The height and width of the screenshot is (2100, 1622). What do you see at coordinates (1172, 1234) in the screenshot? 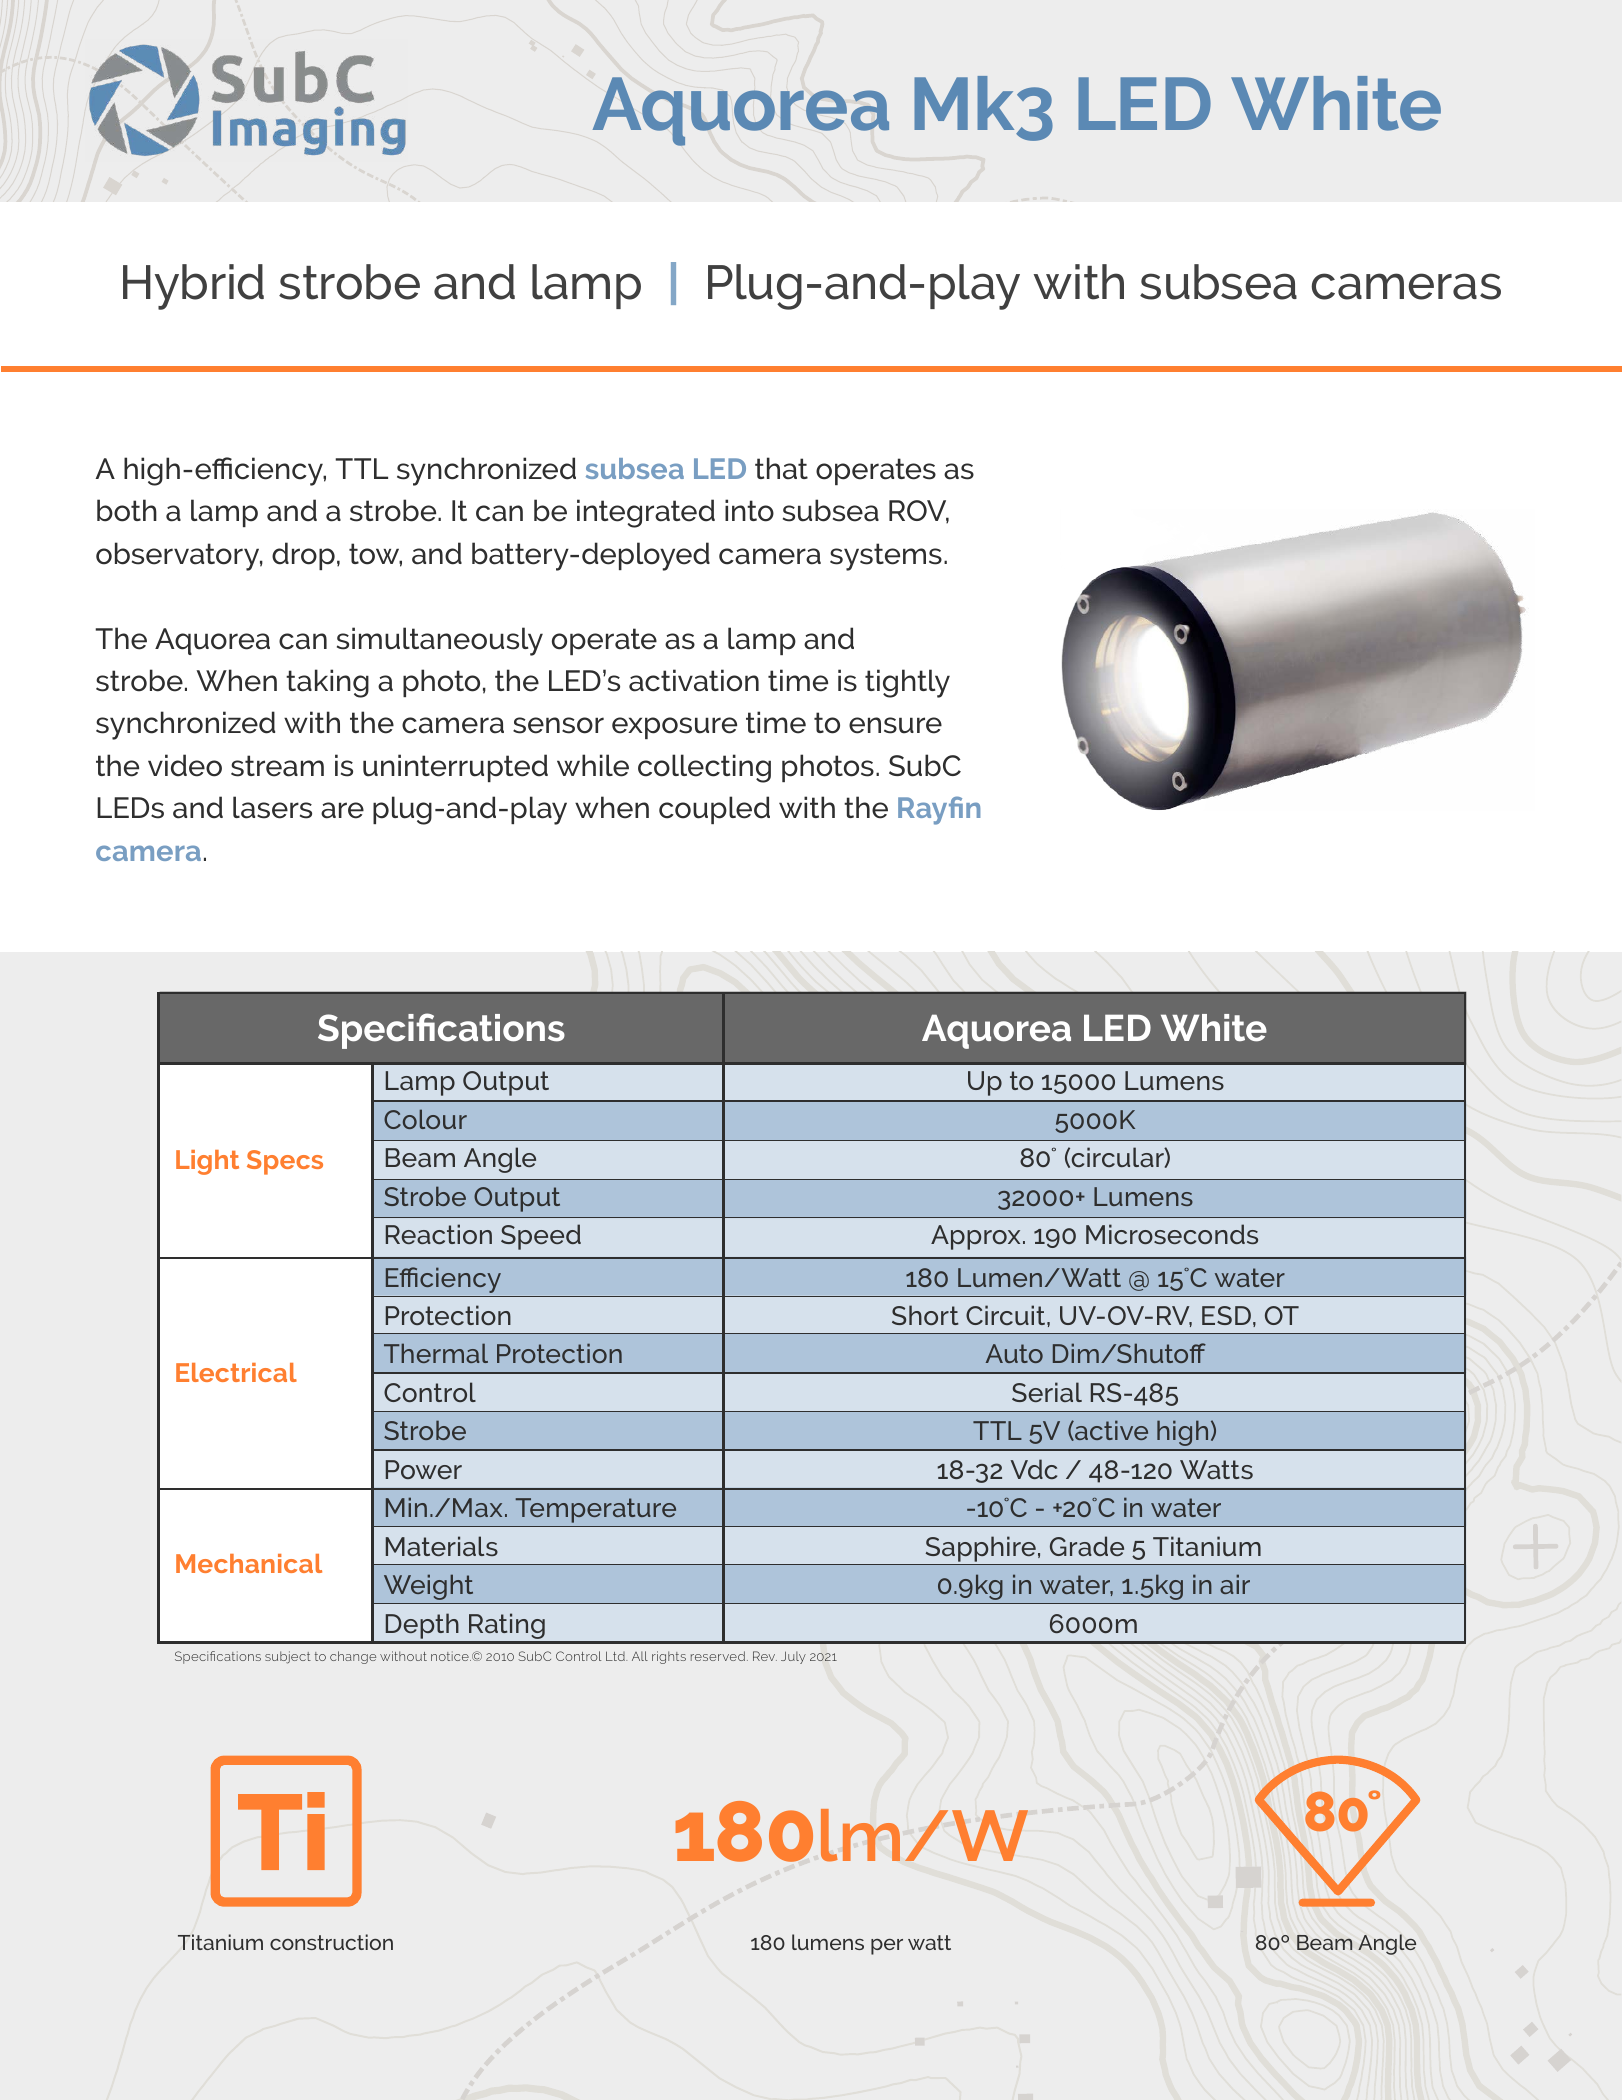
I see `Microseconds` at bounding box center [1172, 1234].
